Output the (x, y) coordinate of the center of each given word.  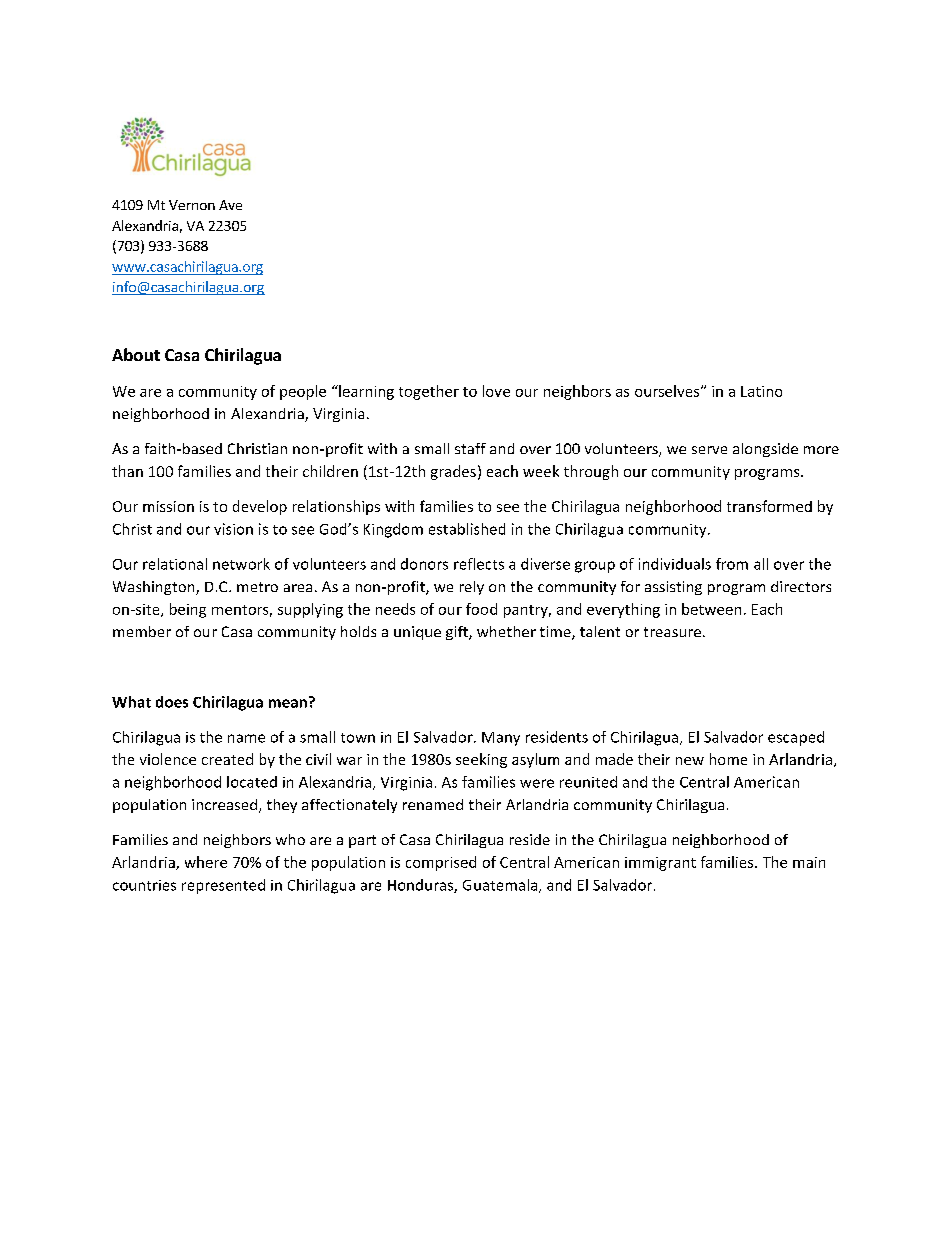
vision (233, 529)
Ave (230, 205)
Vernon (192, 205)
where (206, 862)
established (467, 529)
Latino (761, 391)
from (732, 564)
